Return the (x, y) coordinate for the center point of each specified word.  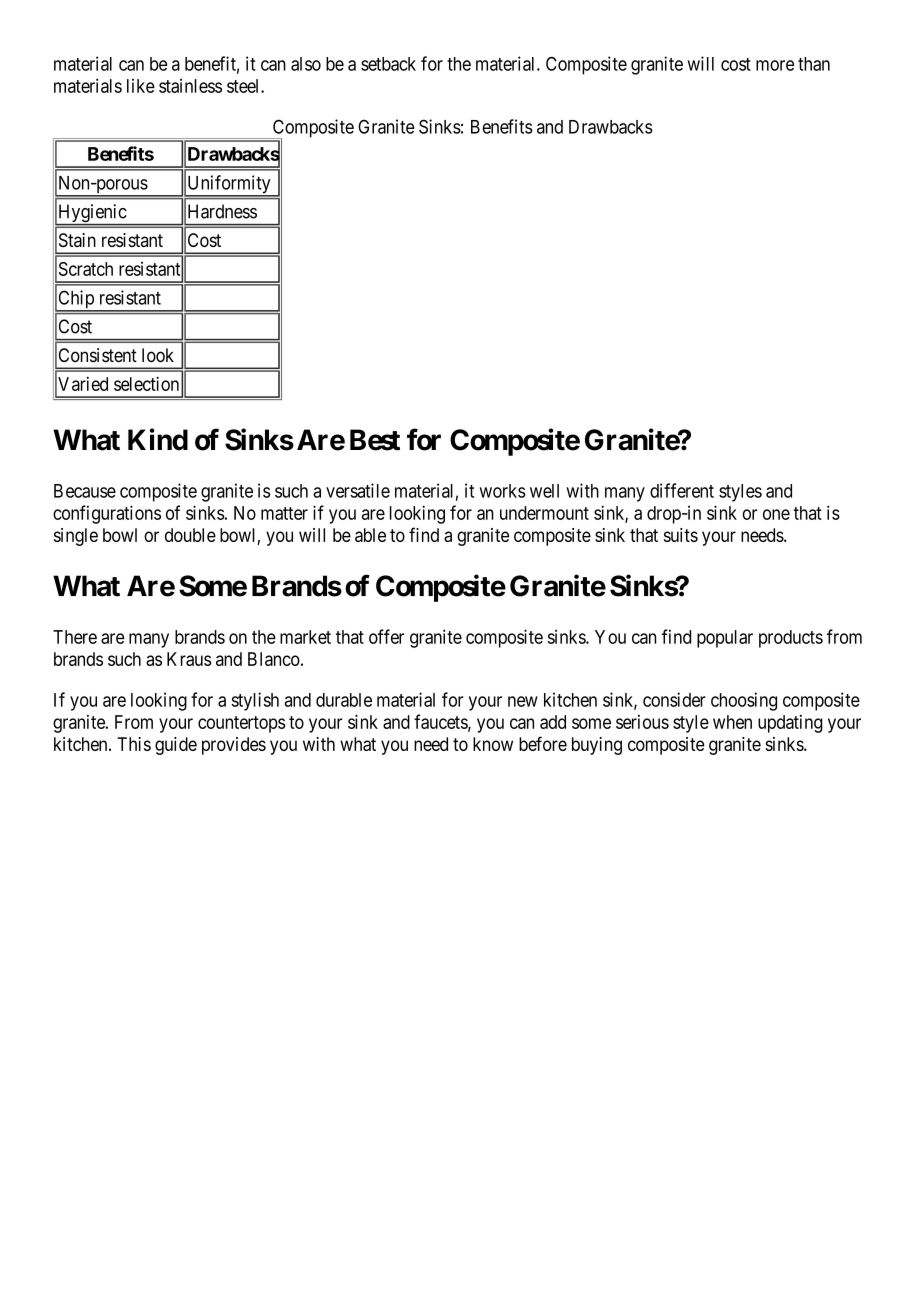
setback (388, 64)
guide (176, 746)
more (775, 65)
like (141, 86)
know (493, 744)
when (732, 722)
